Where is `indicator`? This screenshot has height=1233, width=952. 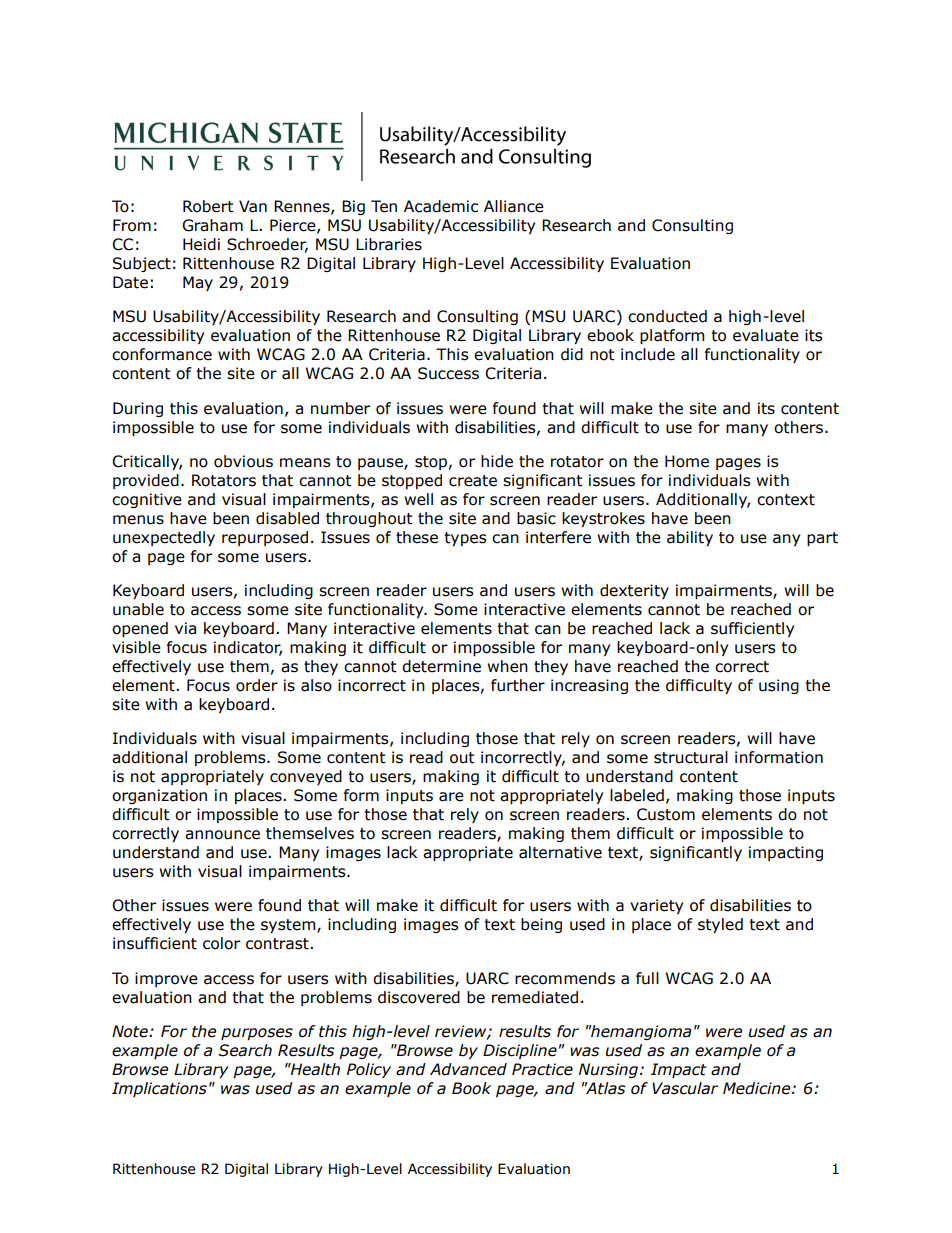
indicator is located at coordinates (248, 648).
